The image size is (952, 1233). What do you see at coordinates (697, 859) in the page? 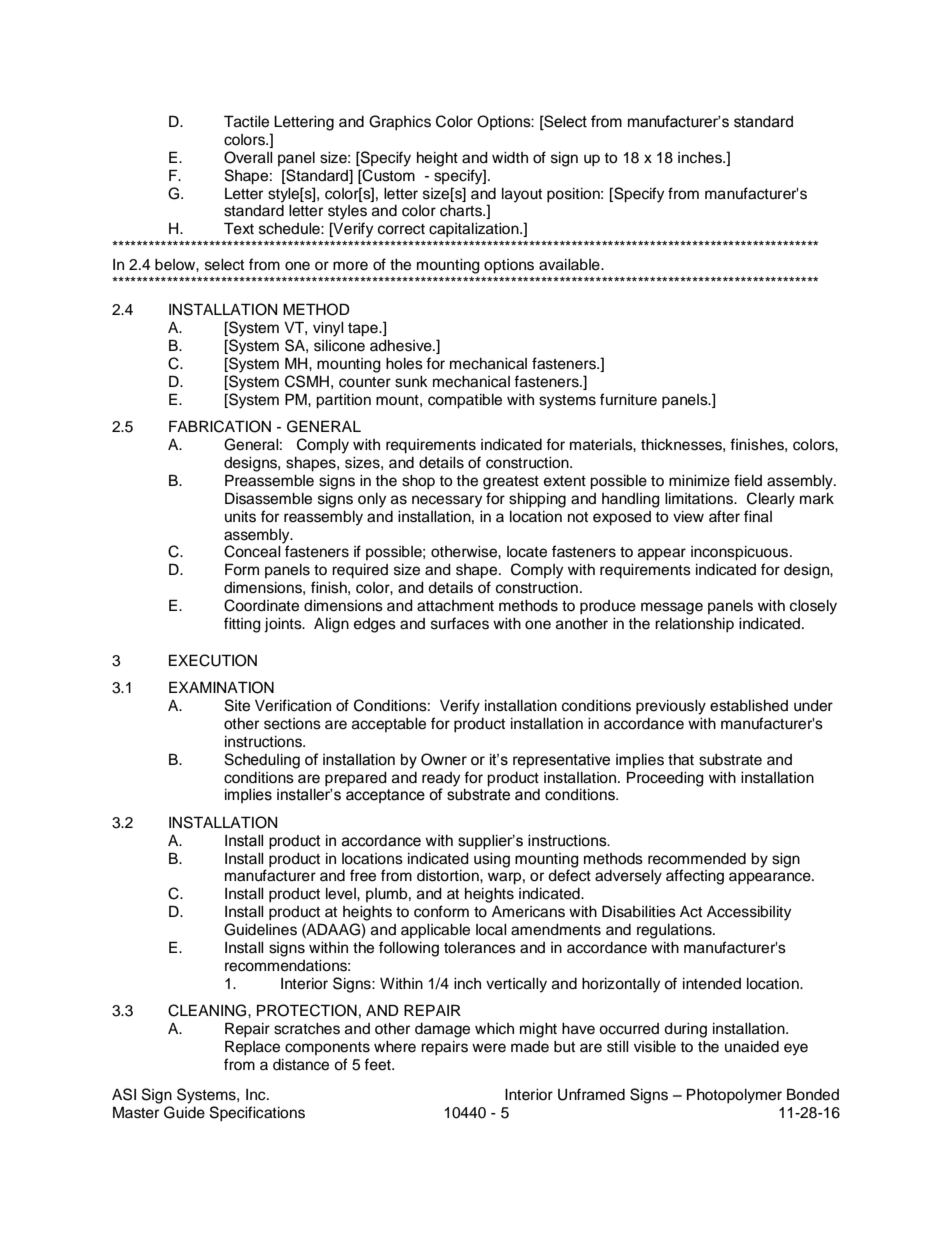
I see `recommended` at bounding box center [697, 859].
